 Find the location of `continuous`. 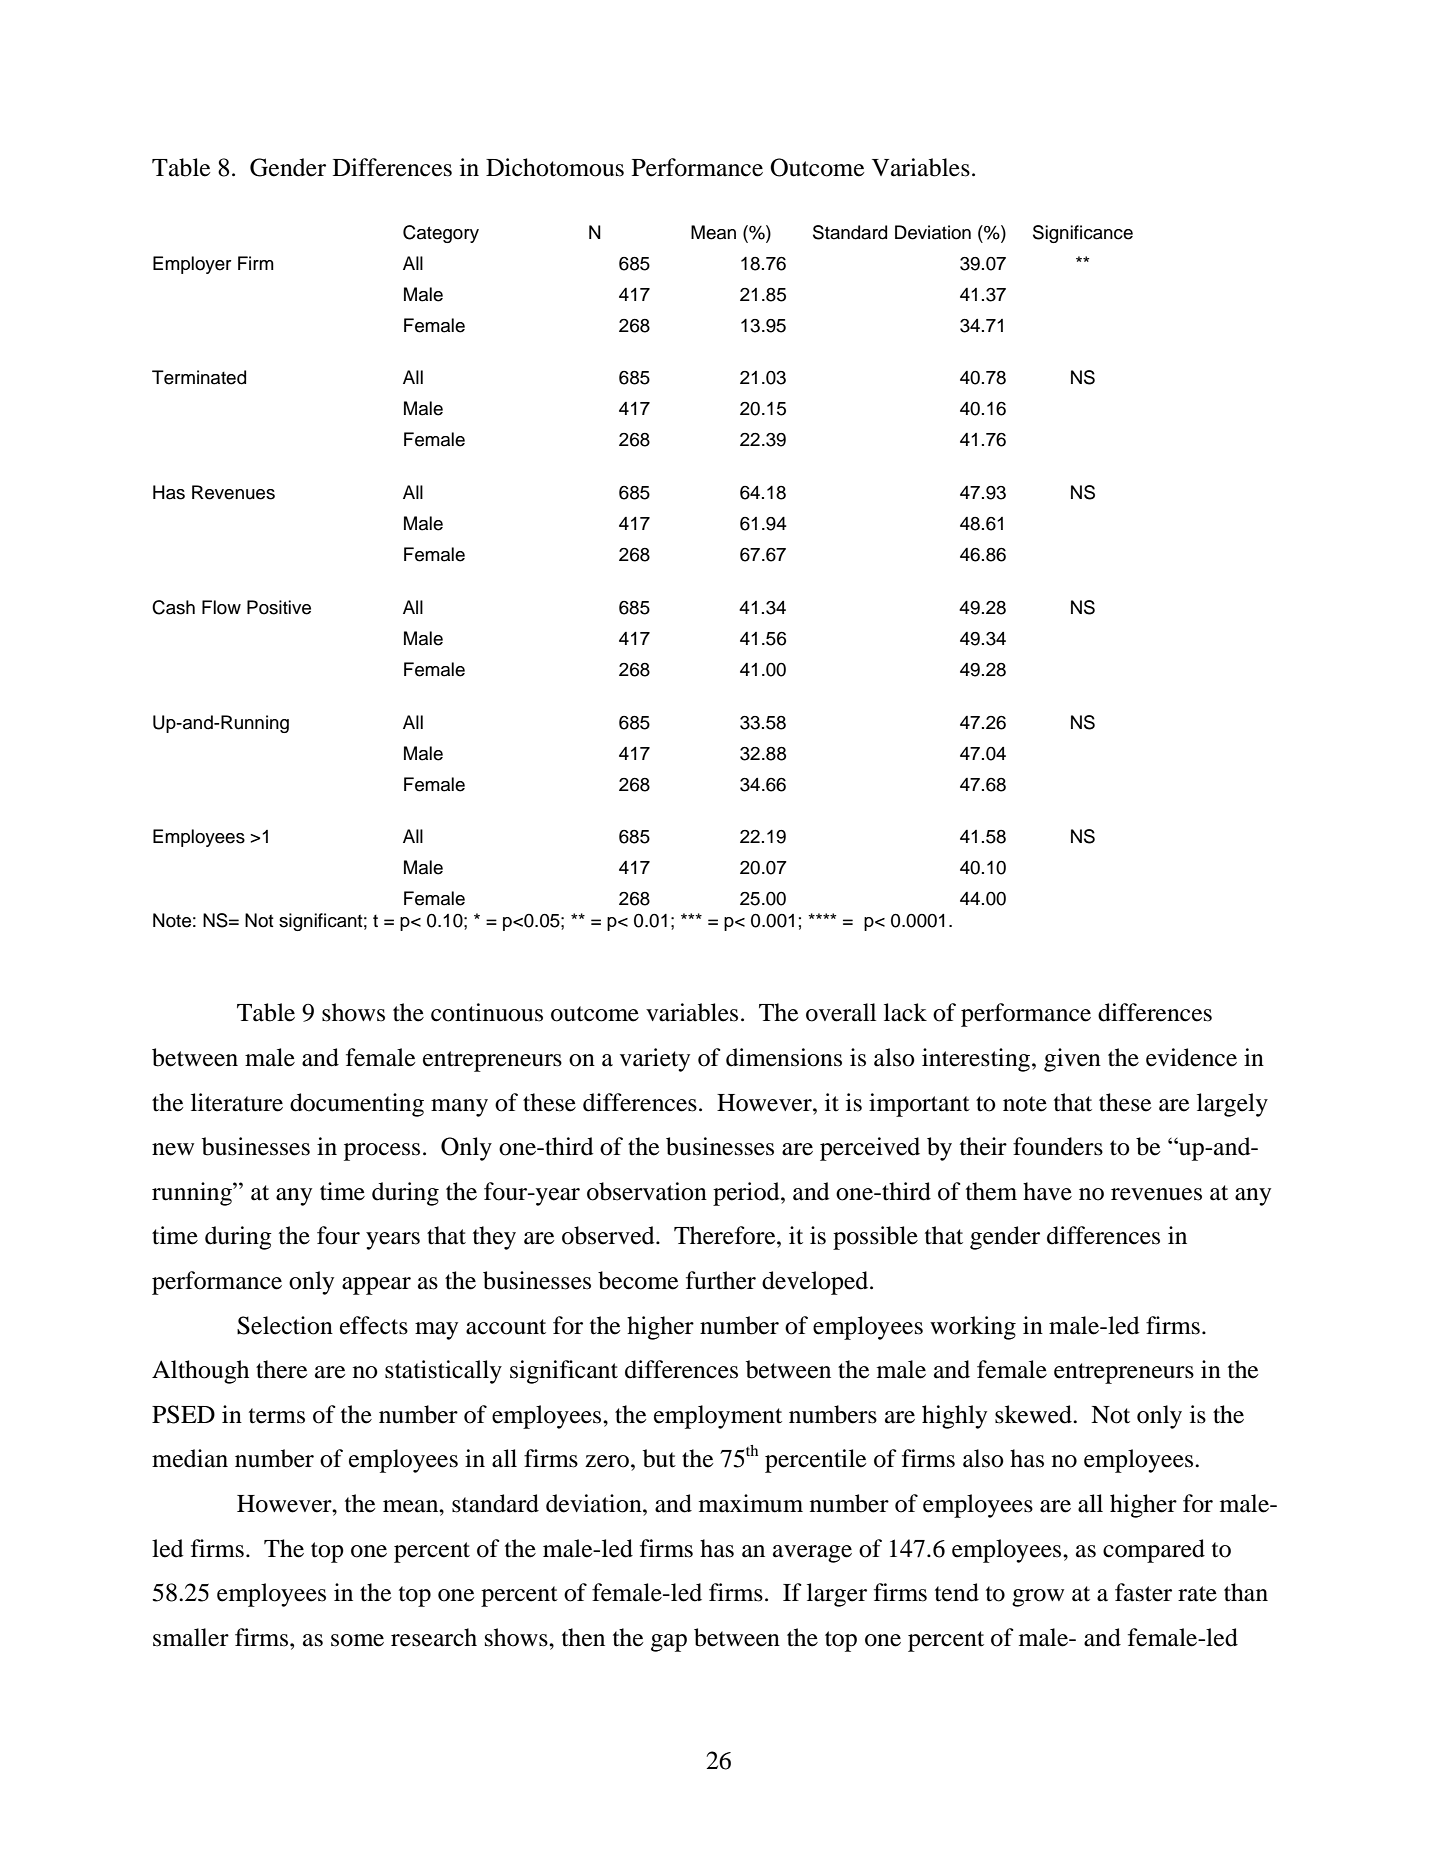

continuous is located at coordinates (487, 1012).
